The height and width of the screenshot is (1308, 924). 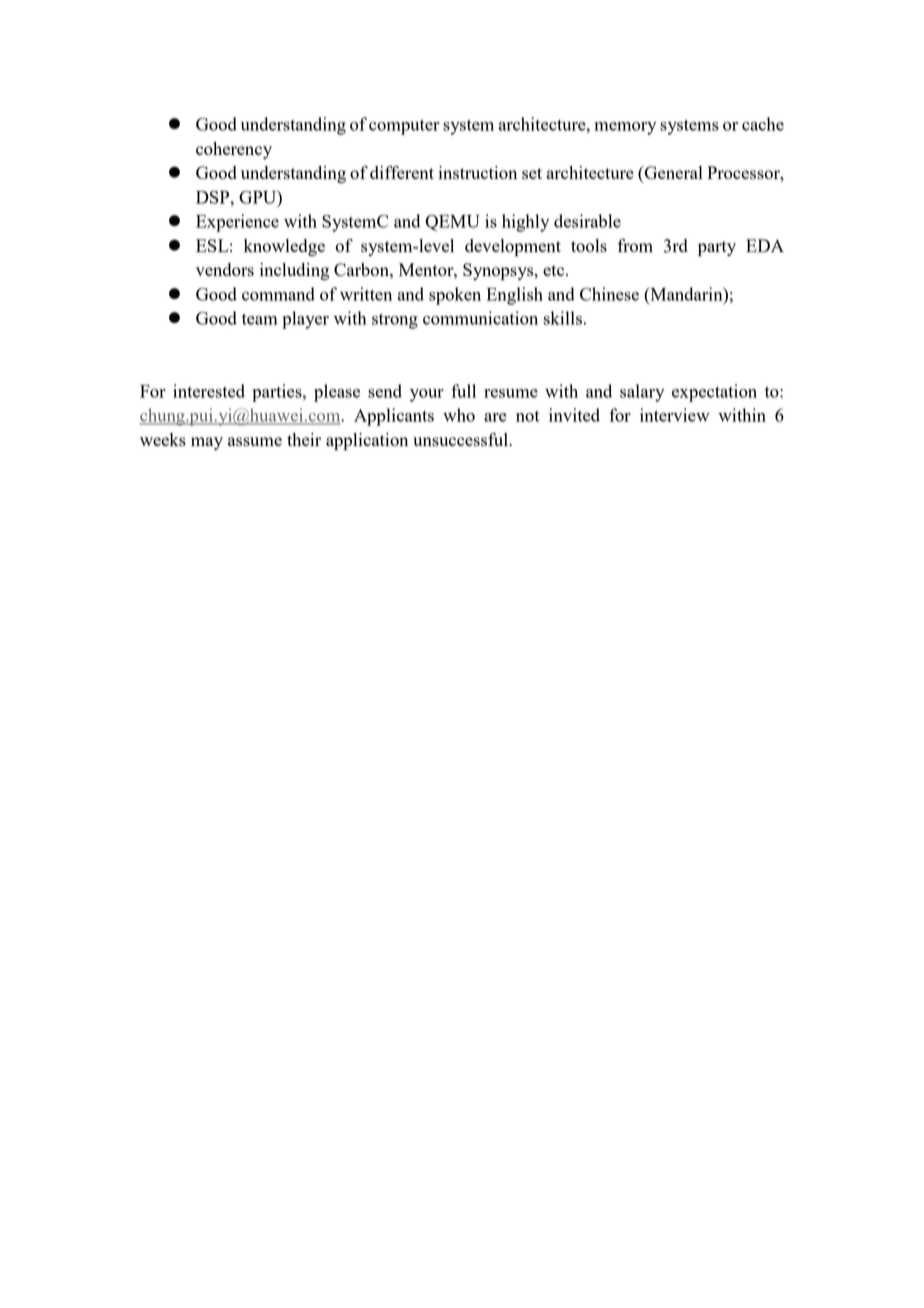 I want to click on unsuccessful, so click(x=462, y=439).
